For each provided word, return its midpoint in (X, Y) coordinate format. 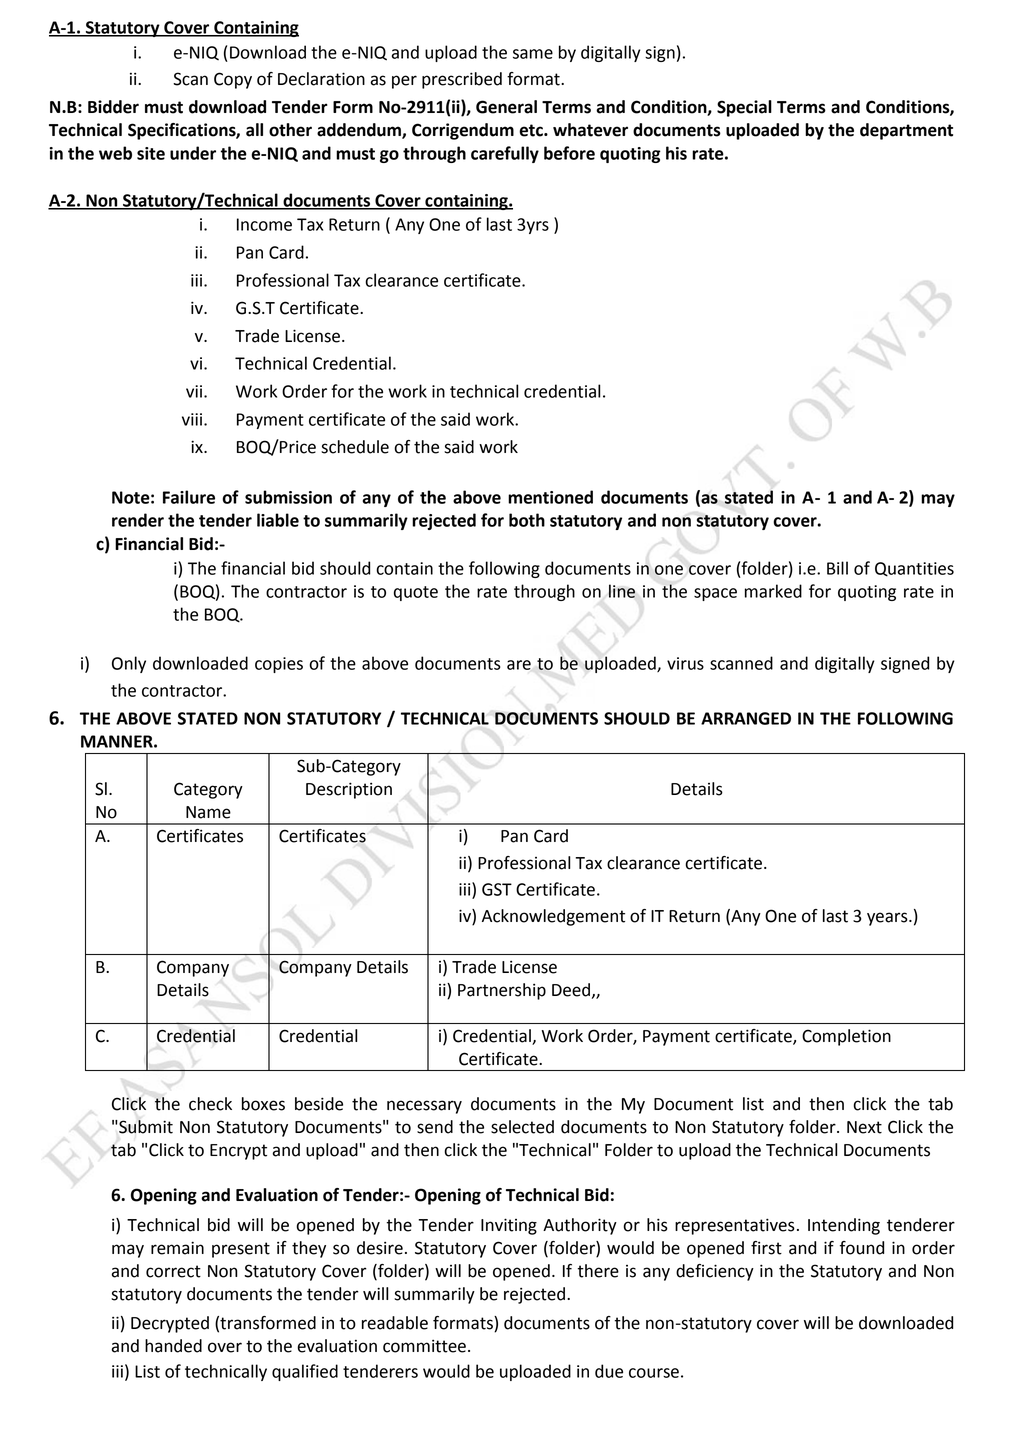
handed (173, 1346)
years (888, 919)
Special (744, 108)
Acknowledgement (553, 917)
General (506, 107)
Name (208, 812)
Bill (837, 568)
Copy (233, 80)
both (527, 520)
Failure (189, 497)
